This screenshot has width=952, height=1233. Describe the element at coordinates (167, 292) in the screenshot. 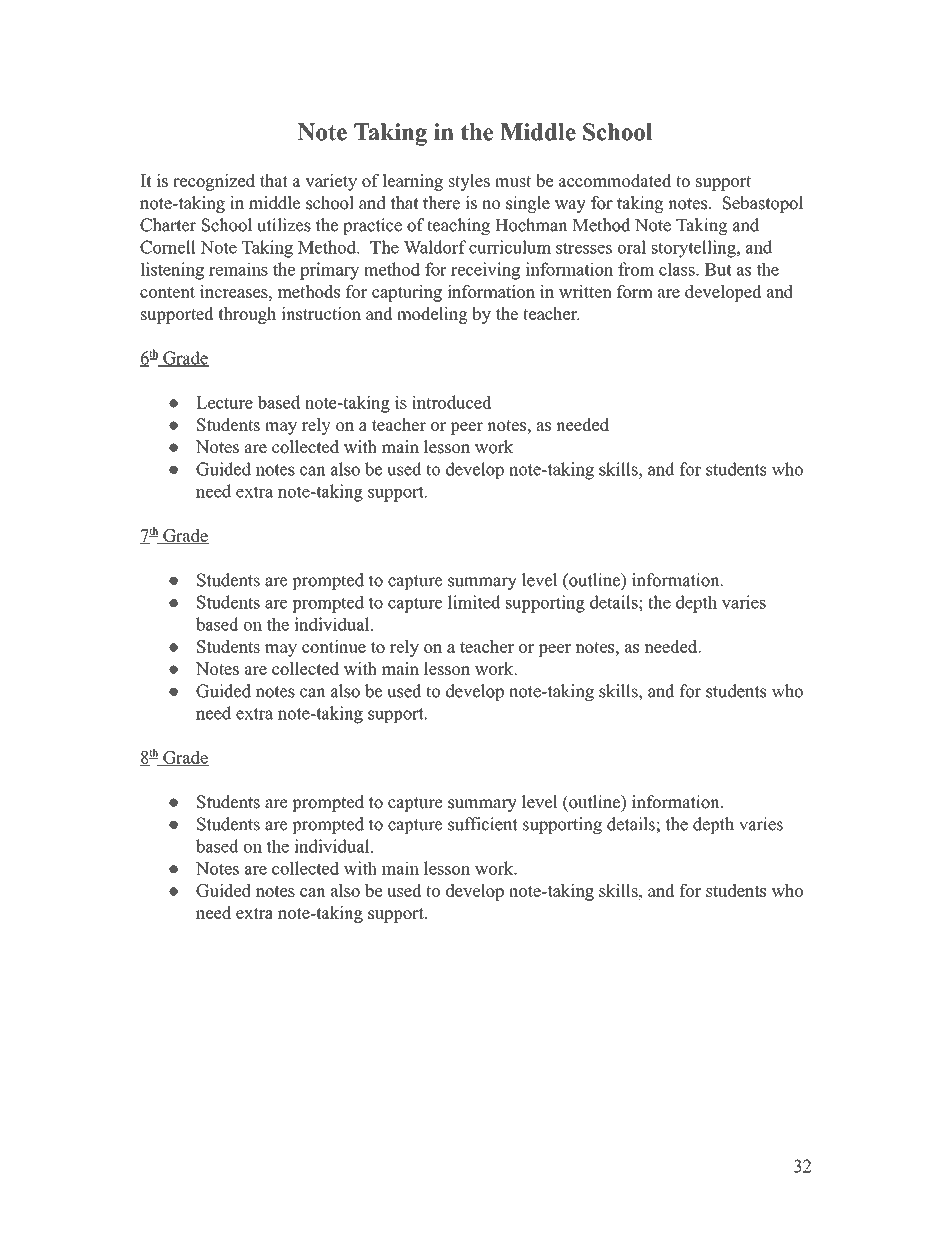

I see `content` at that location.
